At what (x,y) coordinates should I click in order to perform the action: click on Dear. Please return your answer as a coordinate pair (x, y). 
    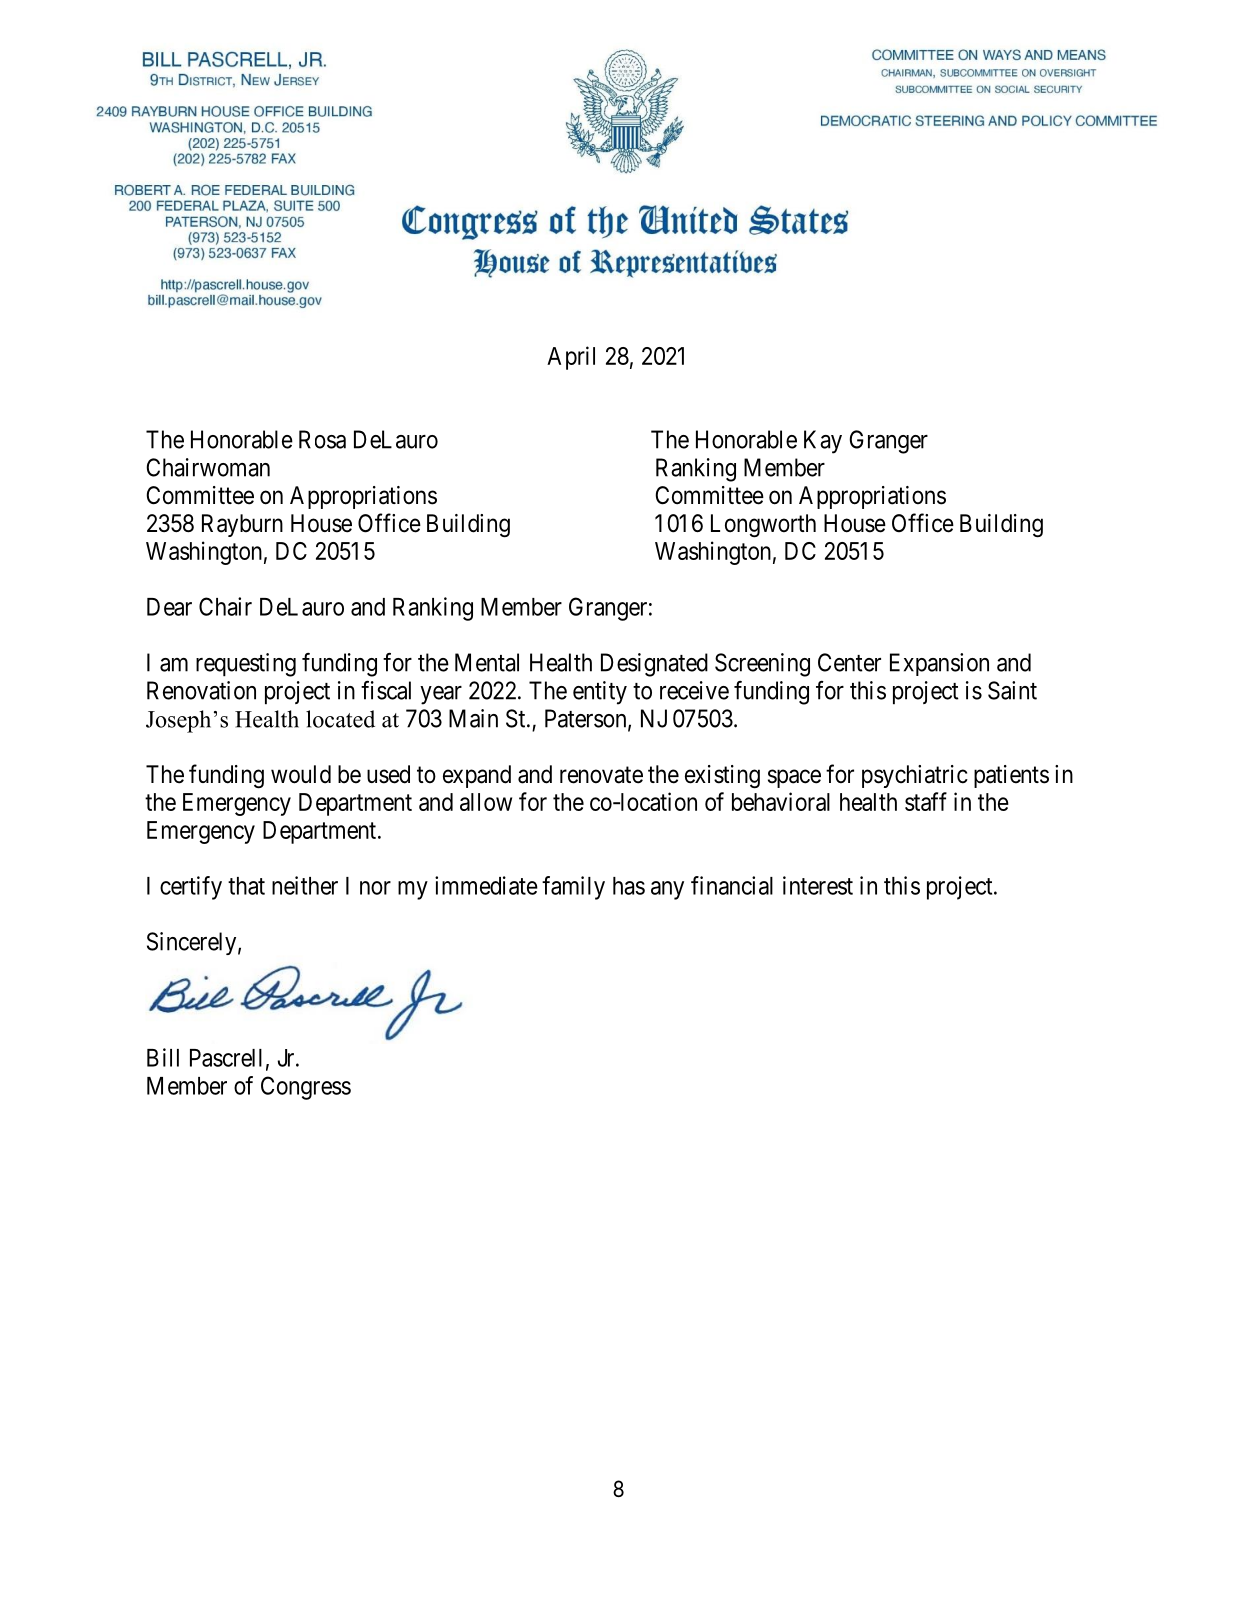
    Looking at the image, I should click on (169, 607).
